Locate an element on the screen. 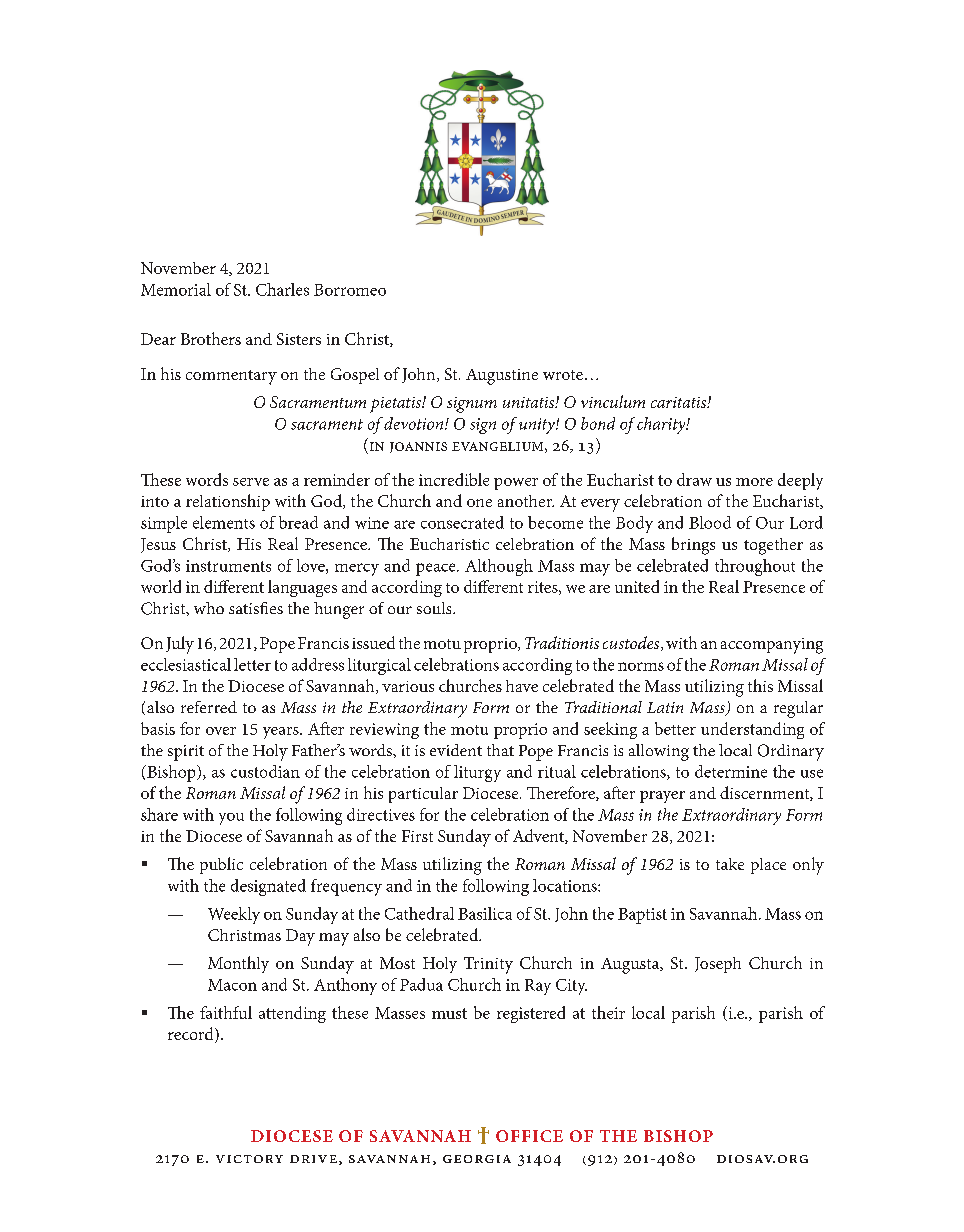 The width and height of the screenshot is (964, 1232). Although is located at coordinates (499, 567).
